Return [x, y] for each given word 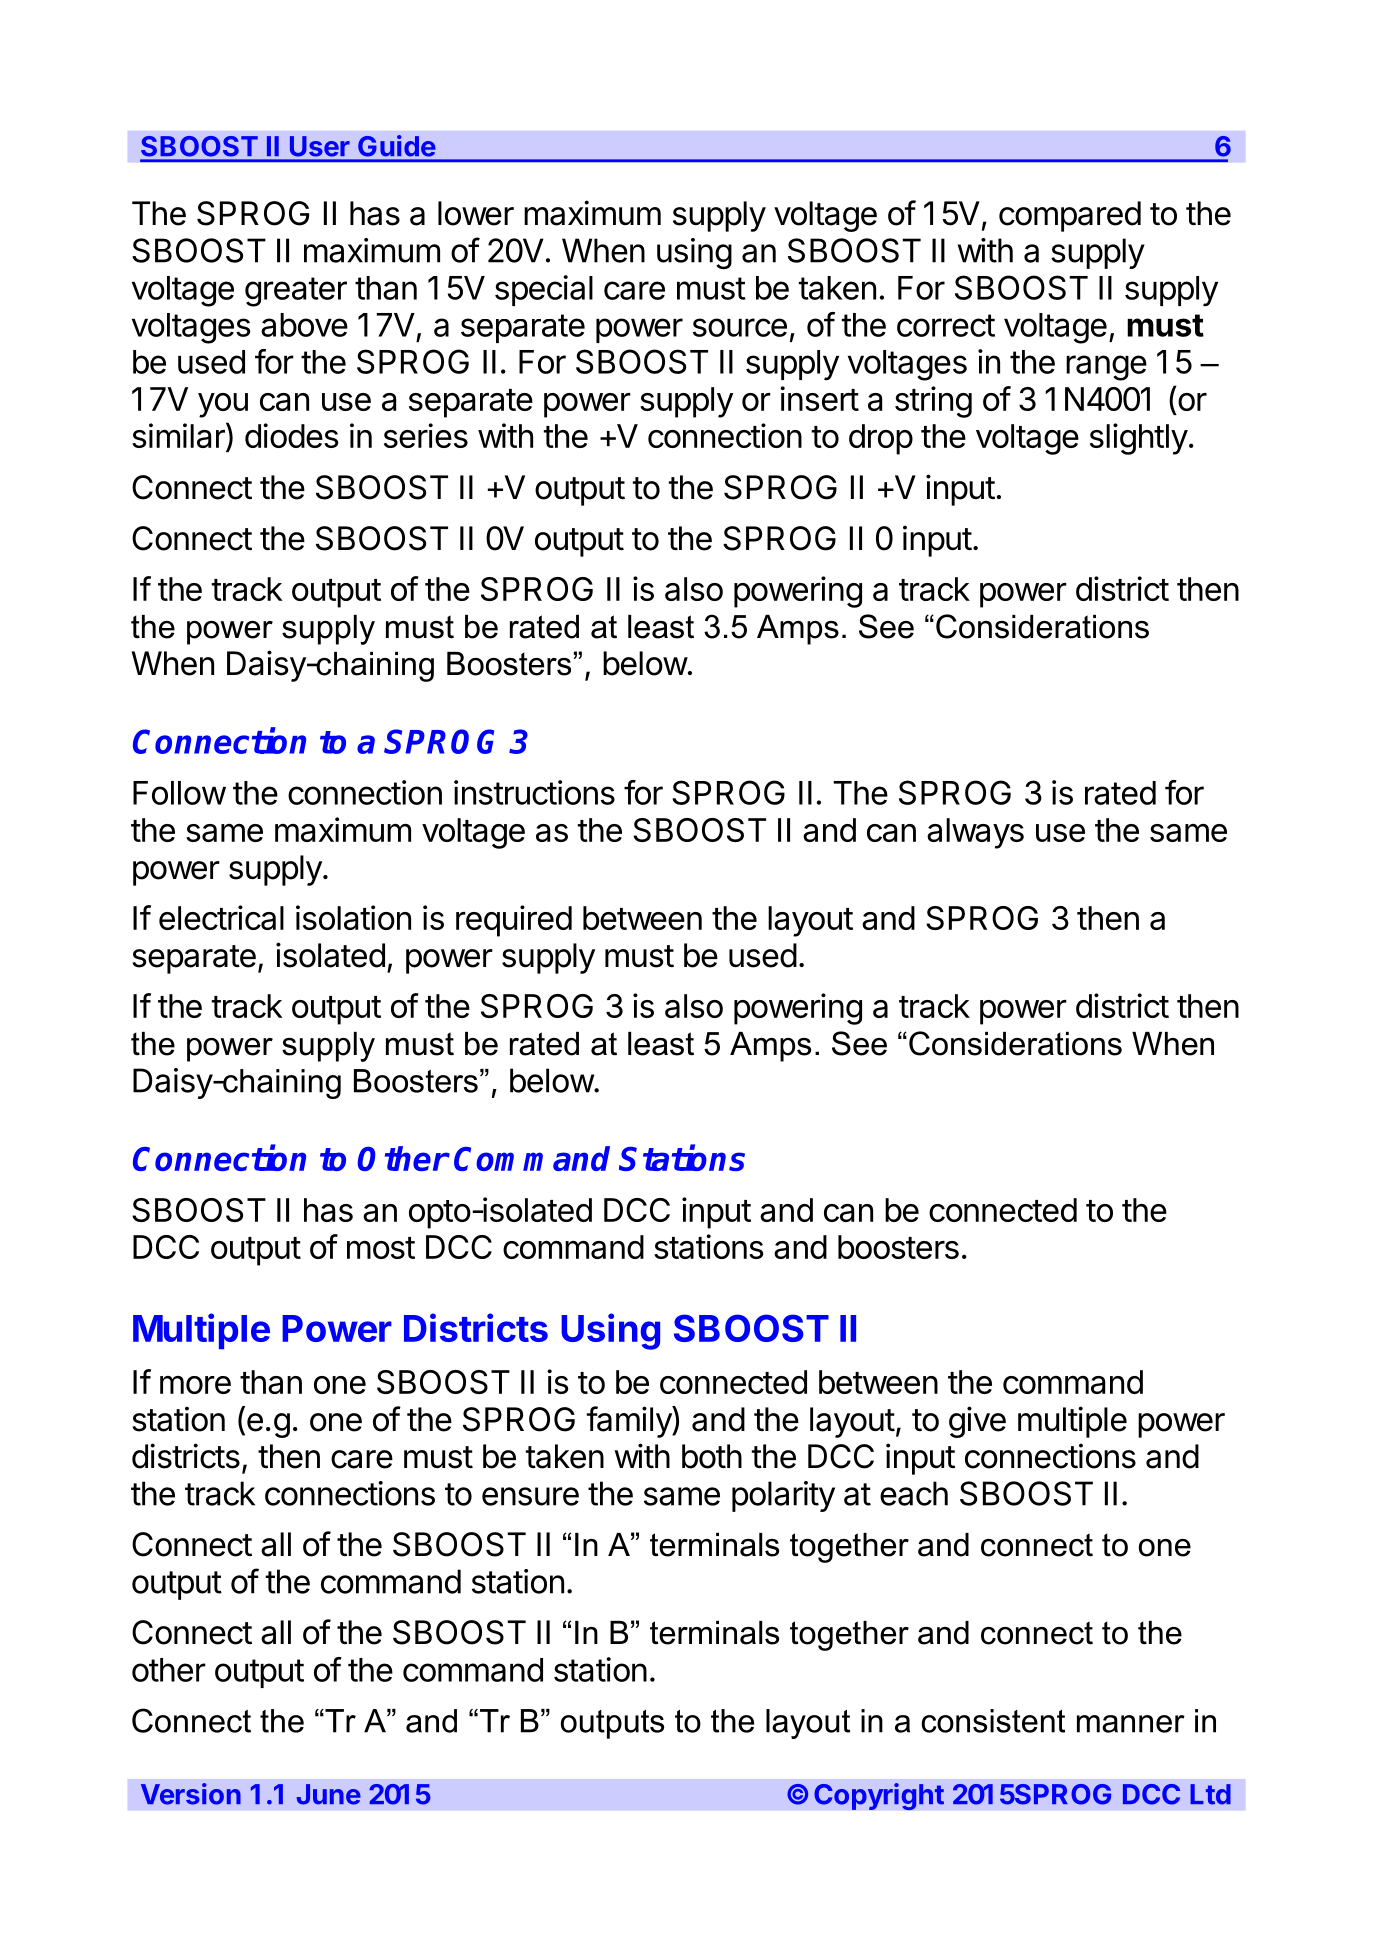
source [740, 327]
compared [1070, 216]
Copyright [879, 1796]
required [514, 921]
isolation [353, 917]
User [319, 146]
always [975, 833]
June [329, 1794]
